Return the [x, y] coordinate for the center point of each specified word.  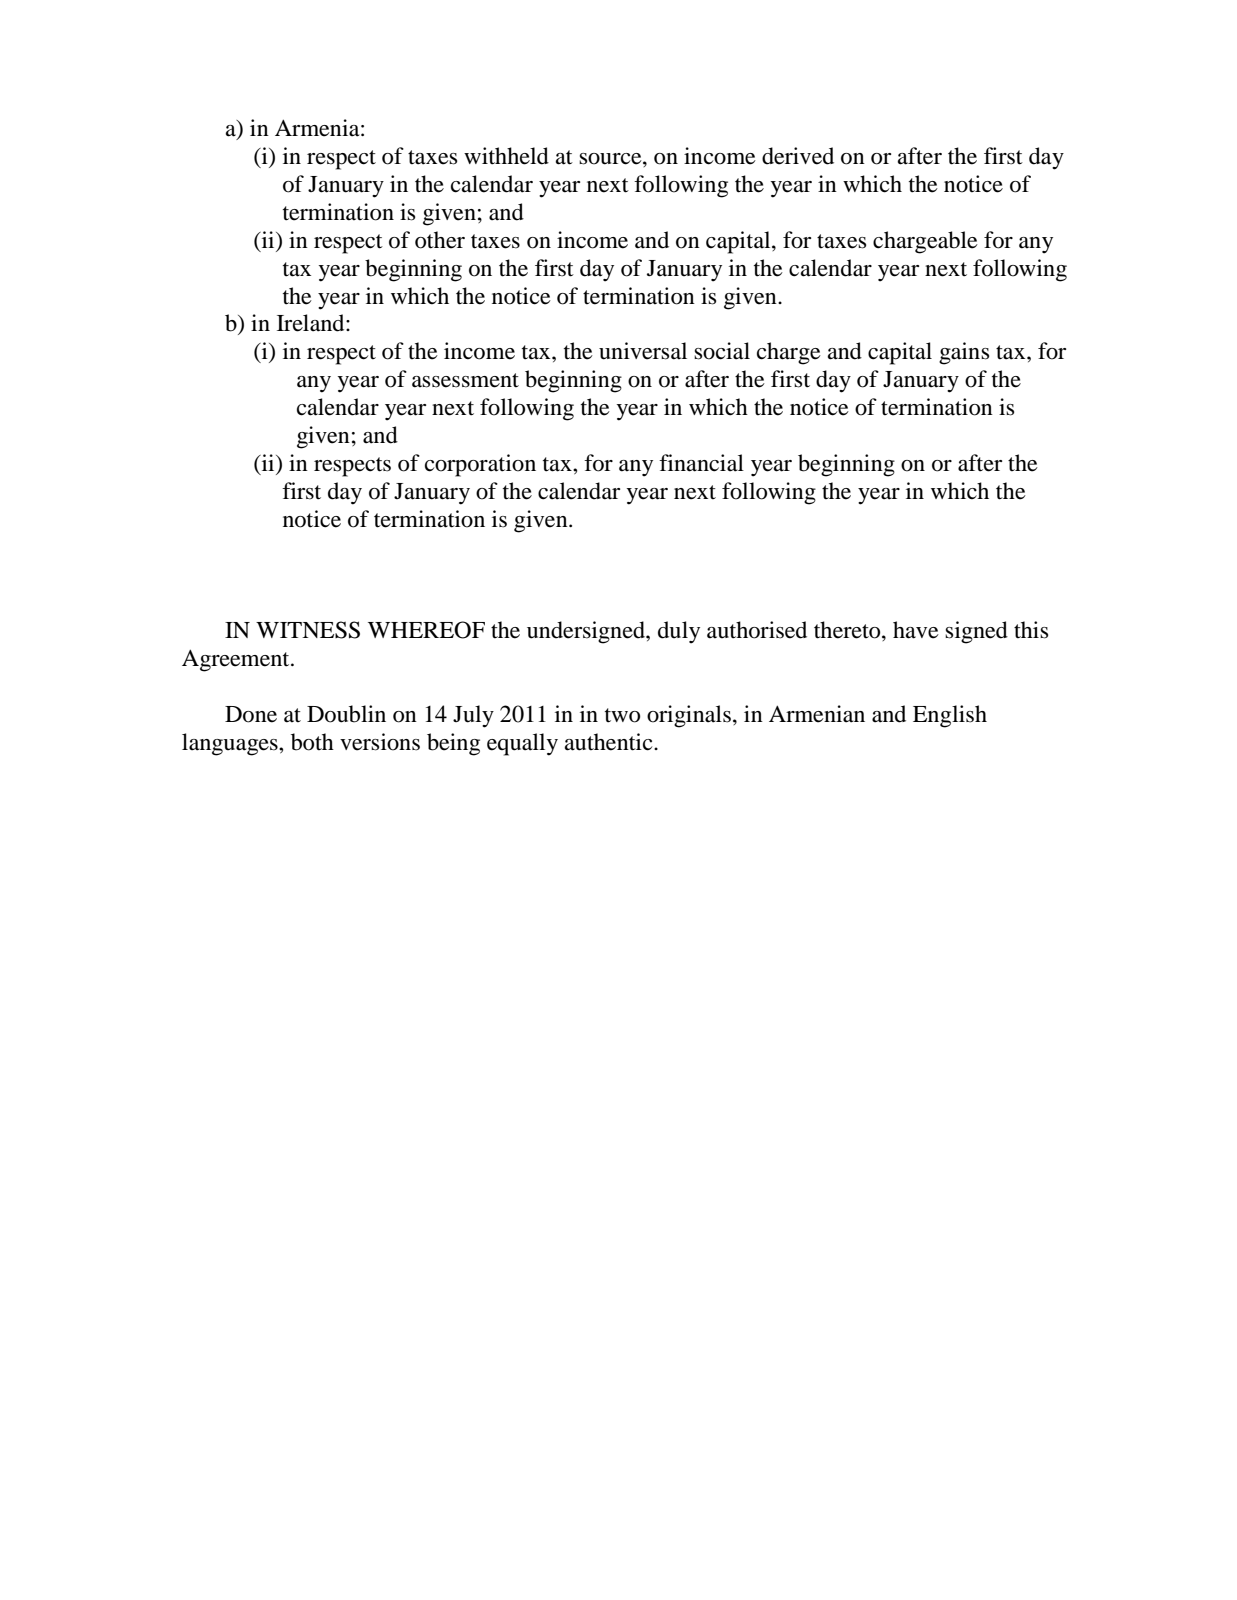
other [440, 240]
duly [679, 632]
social [722, 351]
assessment [465, 380]
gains [964, 353]
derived [798, 156]
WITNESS [308, 630]
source [611, 159]
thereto [848, 630]
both [312, 742]
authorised [757, 630]
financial [701, 463]
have [916, 630]
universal [643, 351]
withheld [506, 156]
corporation [480, 465]
